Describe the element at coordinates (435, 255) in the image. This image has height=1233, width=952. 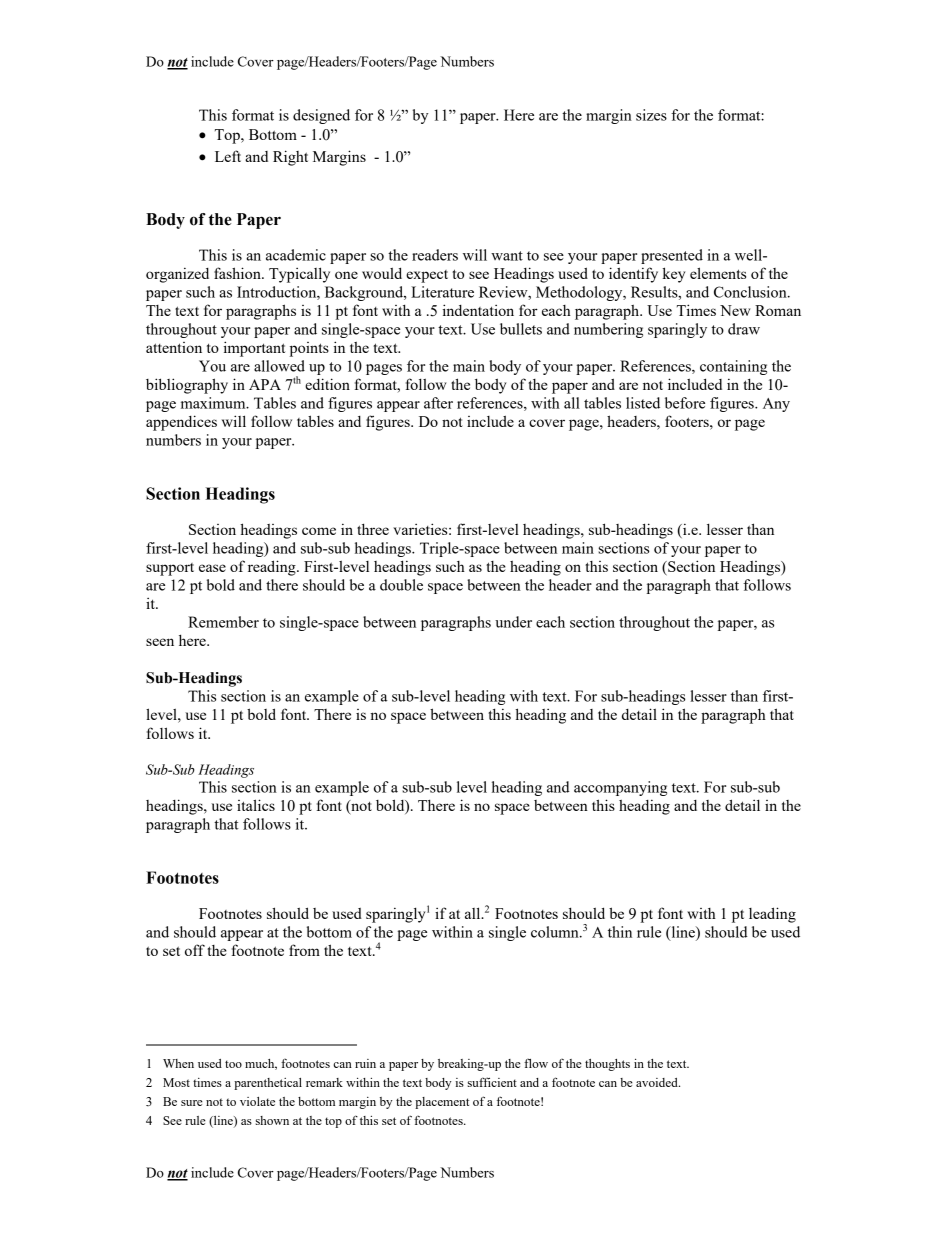
I see `readers` at that location.
